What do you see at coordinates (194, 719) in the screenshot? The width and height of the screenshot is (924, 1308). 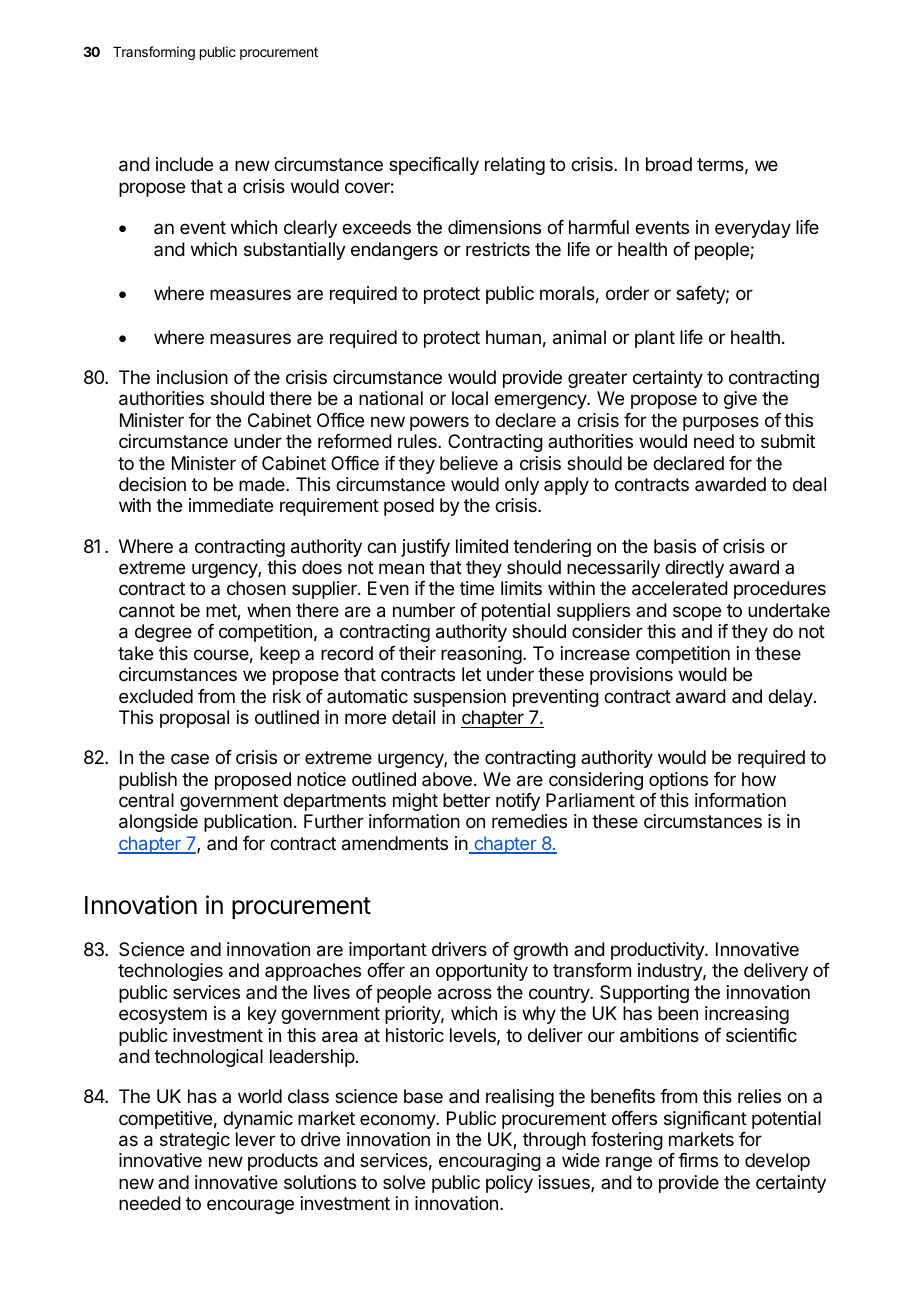 I see `proposal` at bounding box center [194, 719].
